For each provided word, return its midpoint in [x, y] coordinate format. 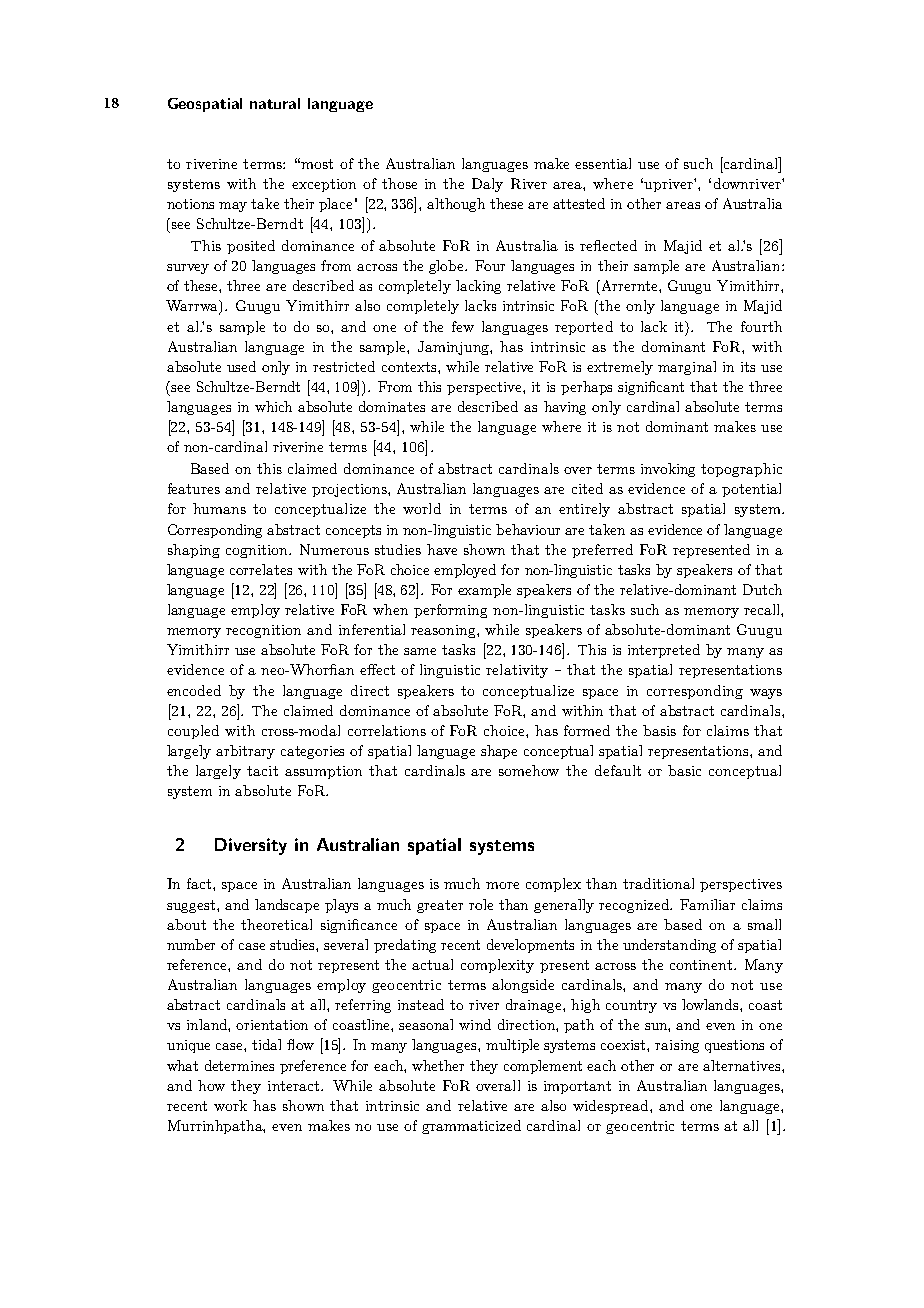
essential [603, 163]
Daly [487, 185]
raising [677, 1046]
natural [275, 103]
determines [239, 1065]
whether [438, 1065]
